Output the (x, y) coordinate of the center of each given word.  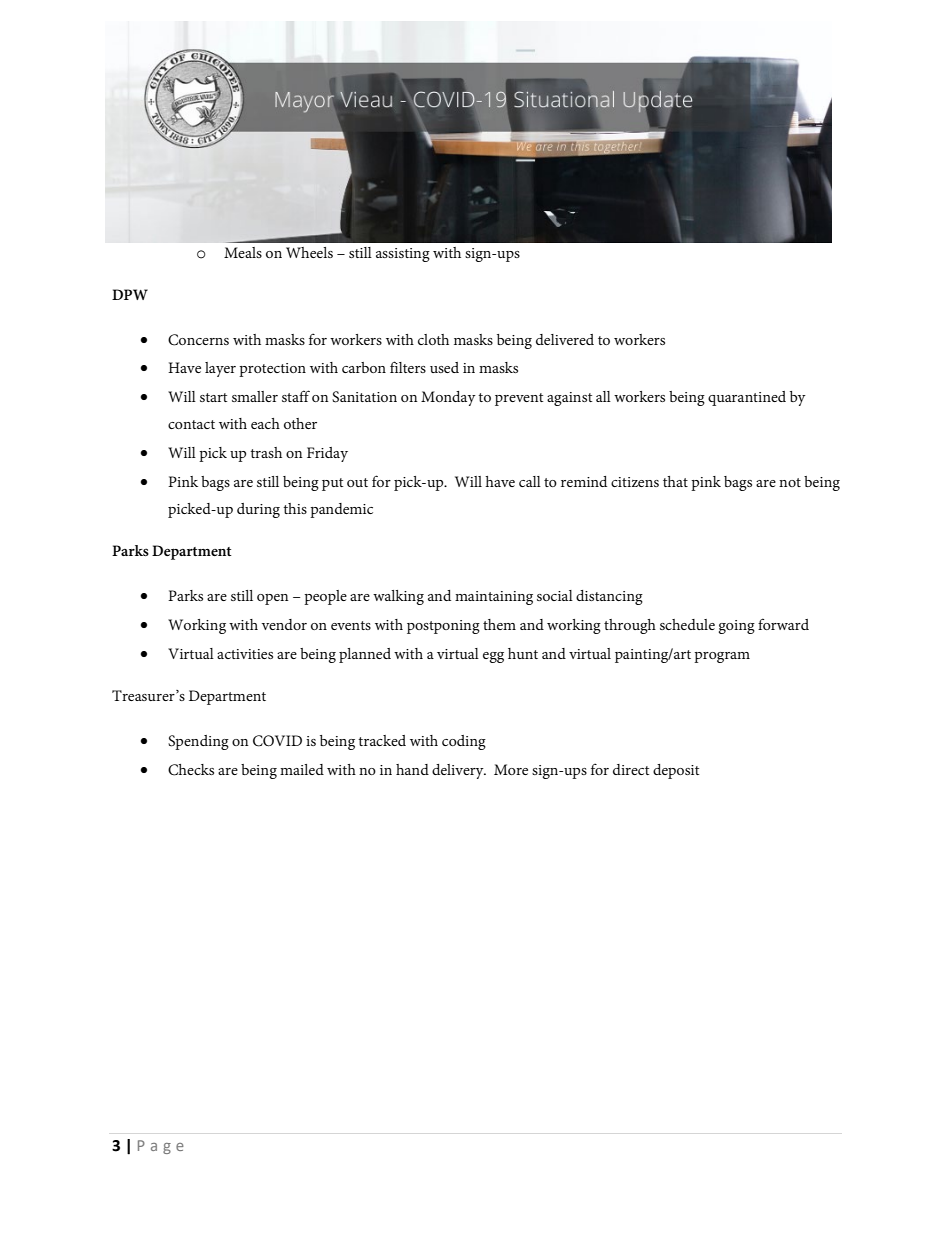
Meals (243, 252)
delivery (459, 771)
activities (245, 654)
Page (161, 1147)
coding (464, 742)
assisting (403, 255)
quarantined (747, 398)
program (722, 657)
